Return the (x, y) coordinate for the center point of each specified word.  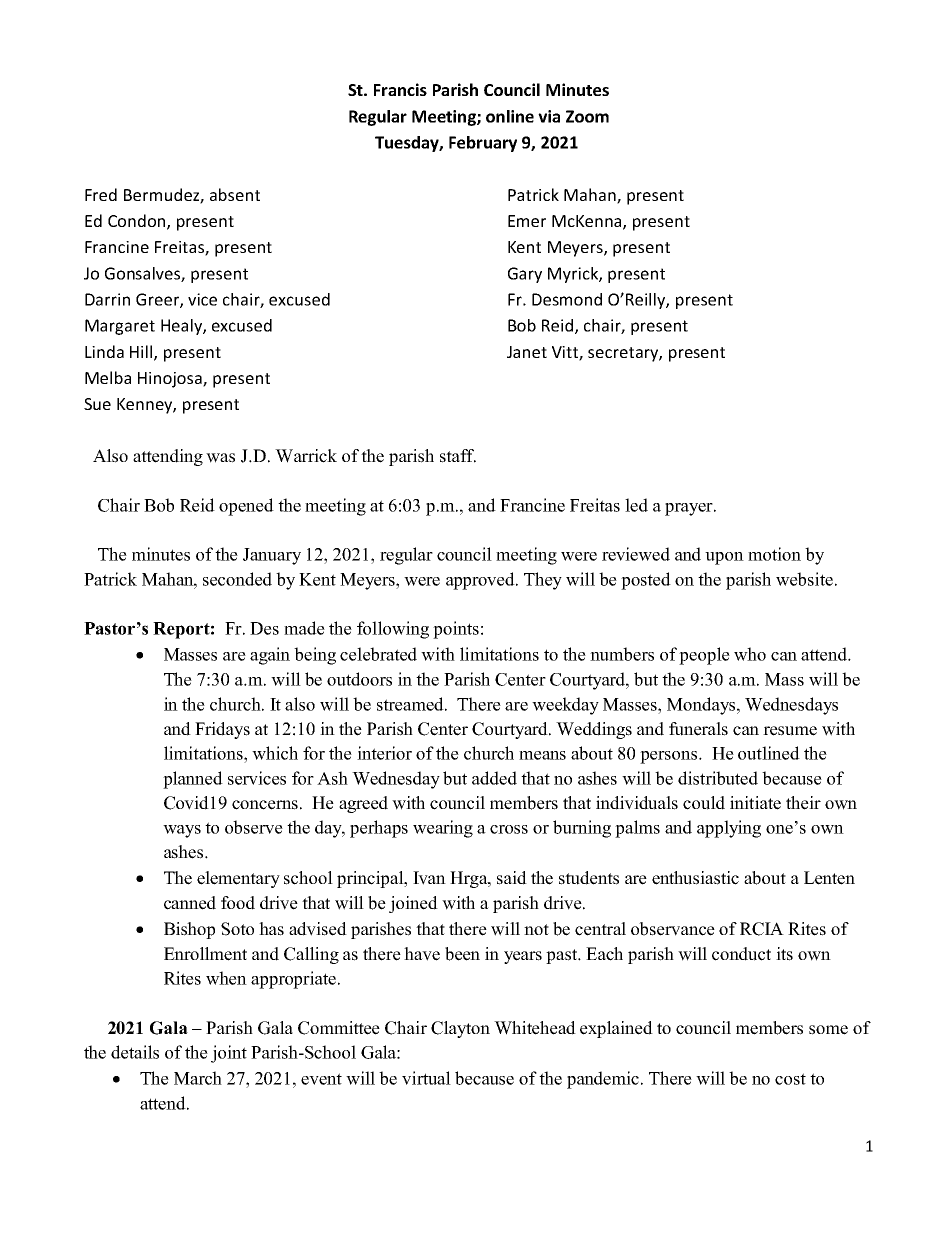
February (483, 144)
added (494, 778)
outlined (769, 753)
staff (458, 456)
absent (235, 194)
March (198, 1078)
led (636, 505)
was (220, 458)
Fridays (222, 730)
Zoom (587, 116)
